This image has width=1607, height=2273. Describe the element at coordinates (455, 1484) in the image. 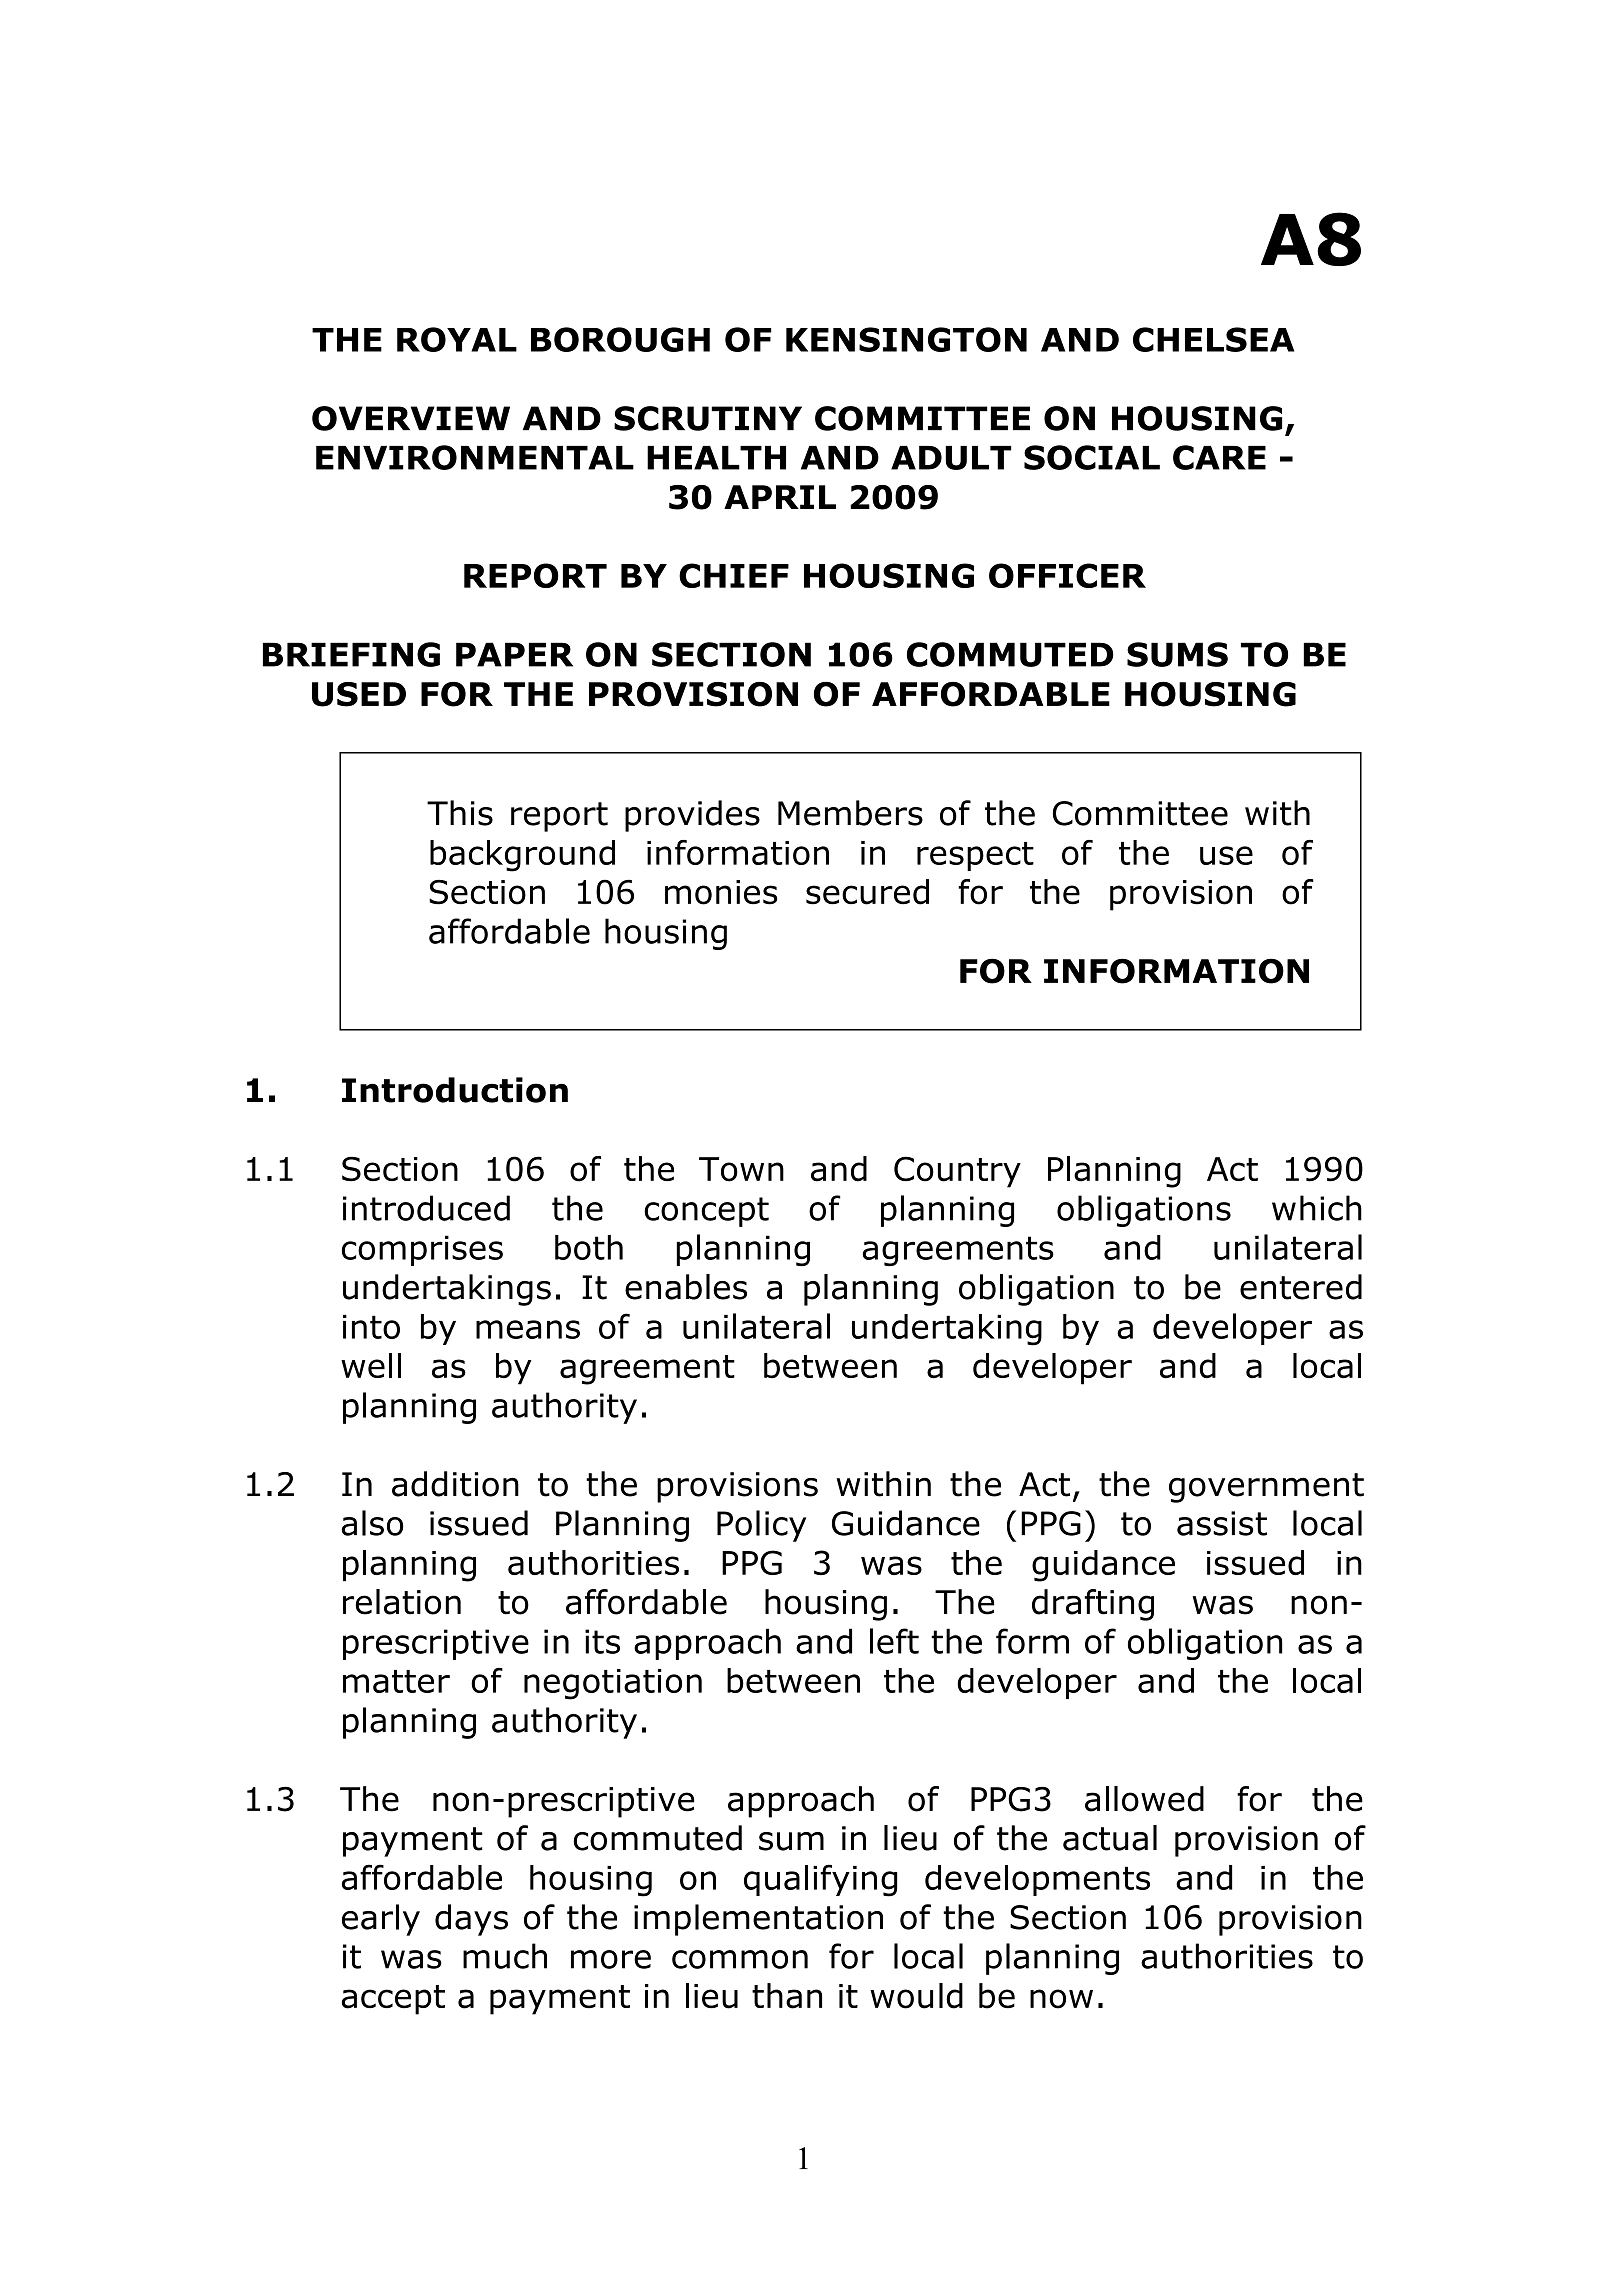

I see `addition` at that location.
